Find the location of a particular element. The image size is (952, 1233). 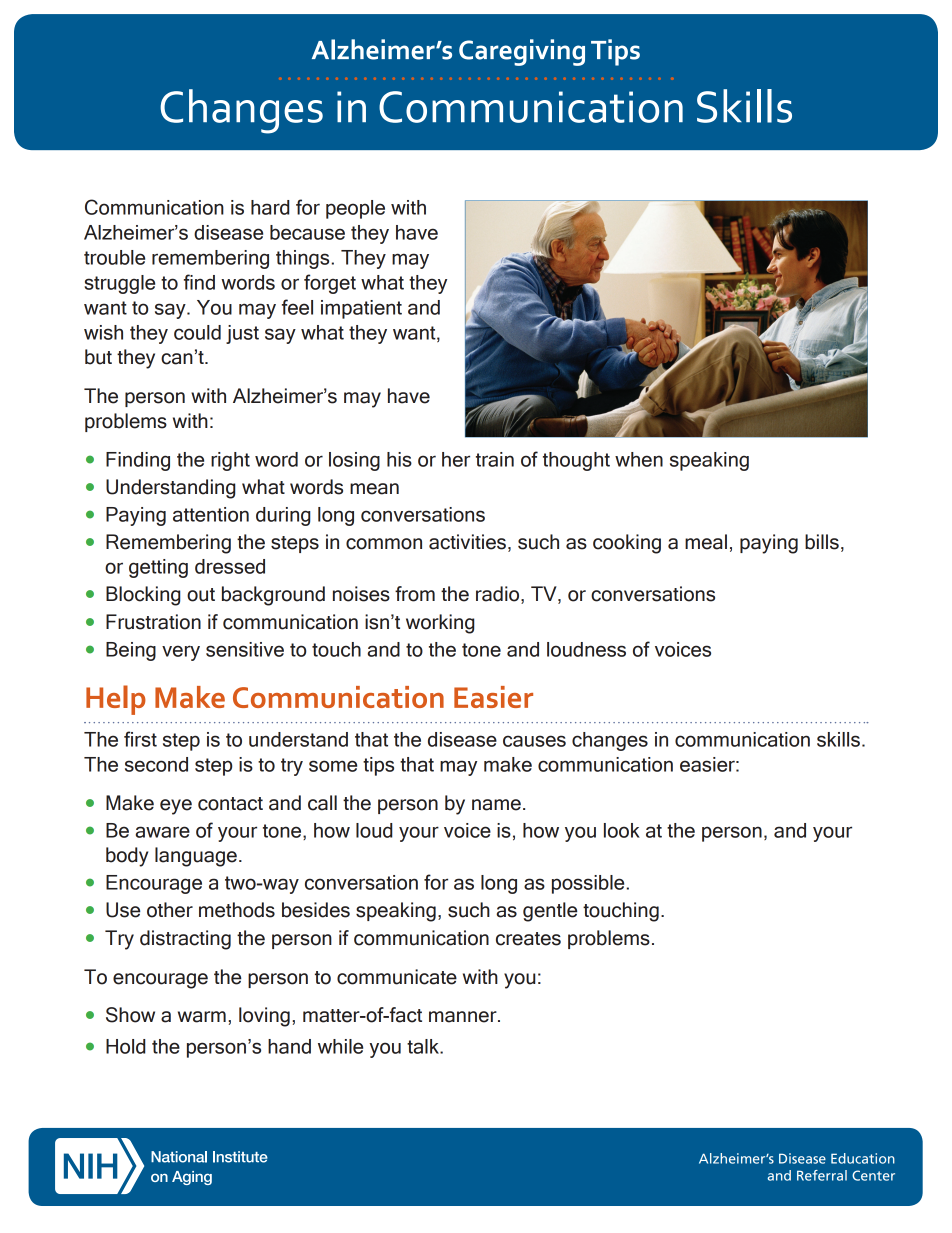

out is located at coordinates (201, 595).
